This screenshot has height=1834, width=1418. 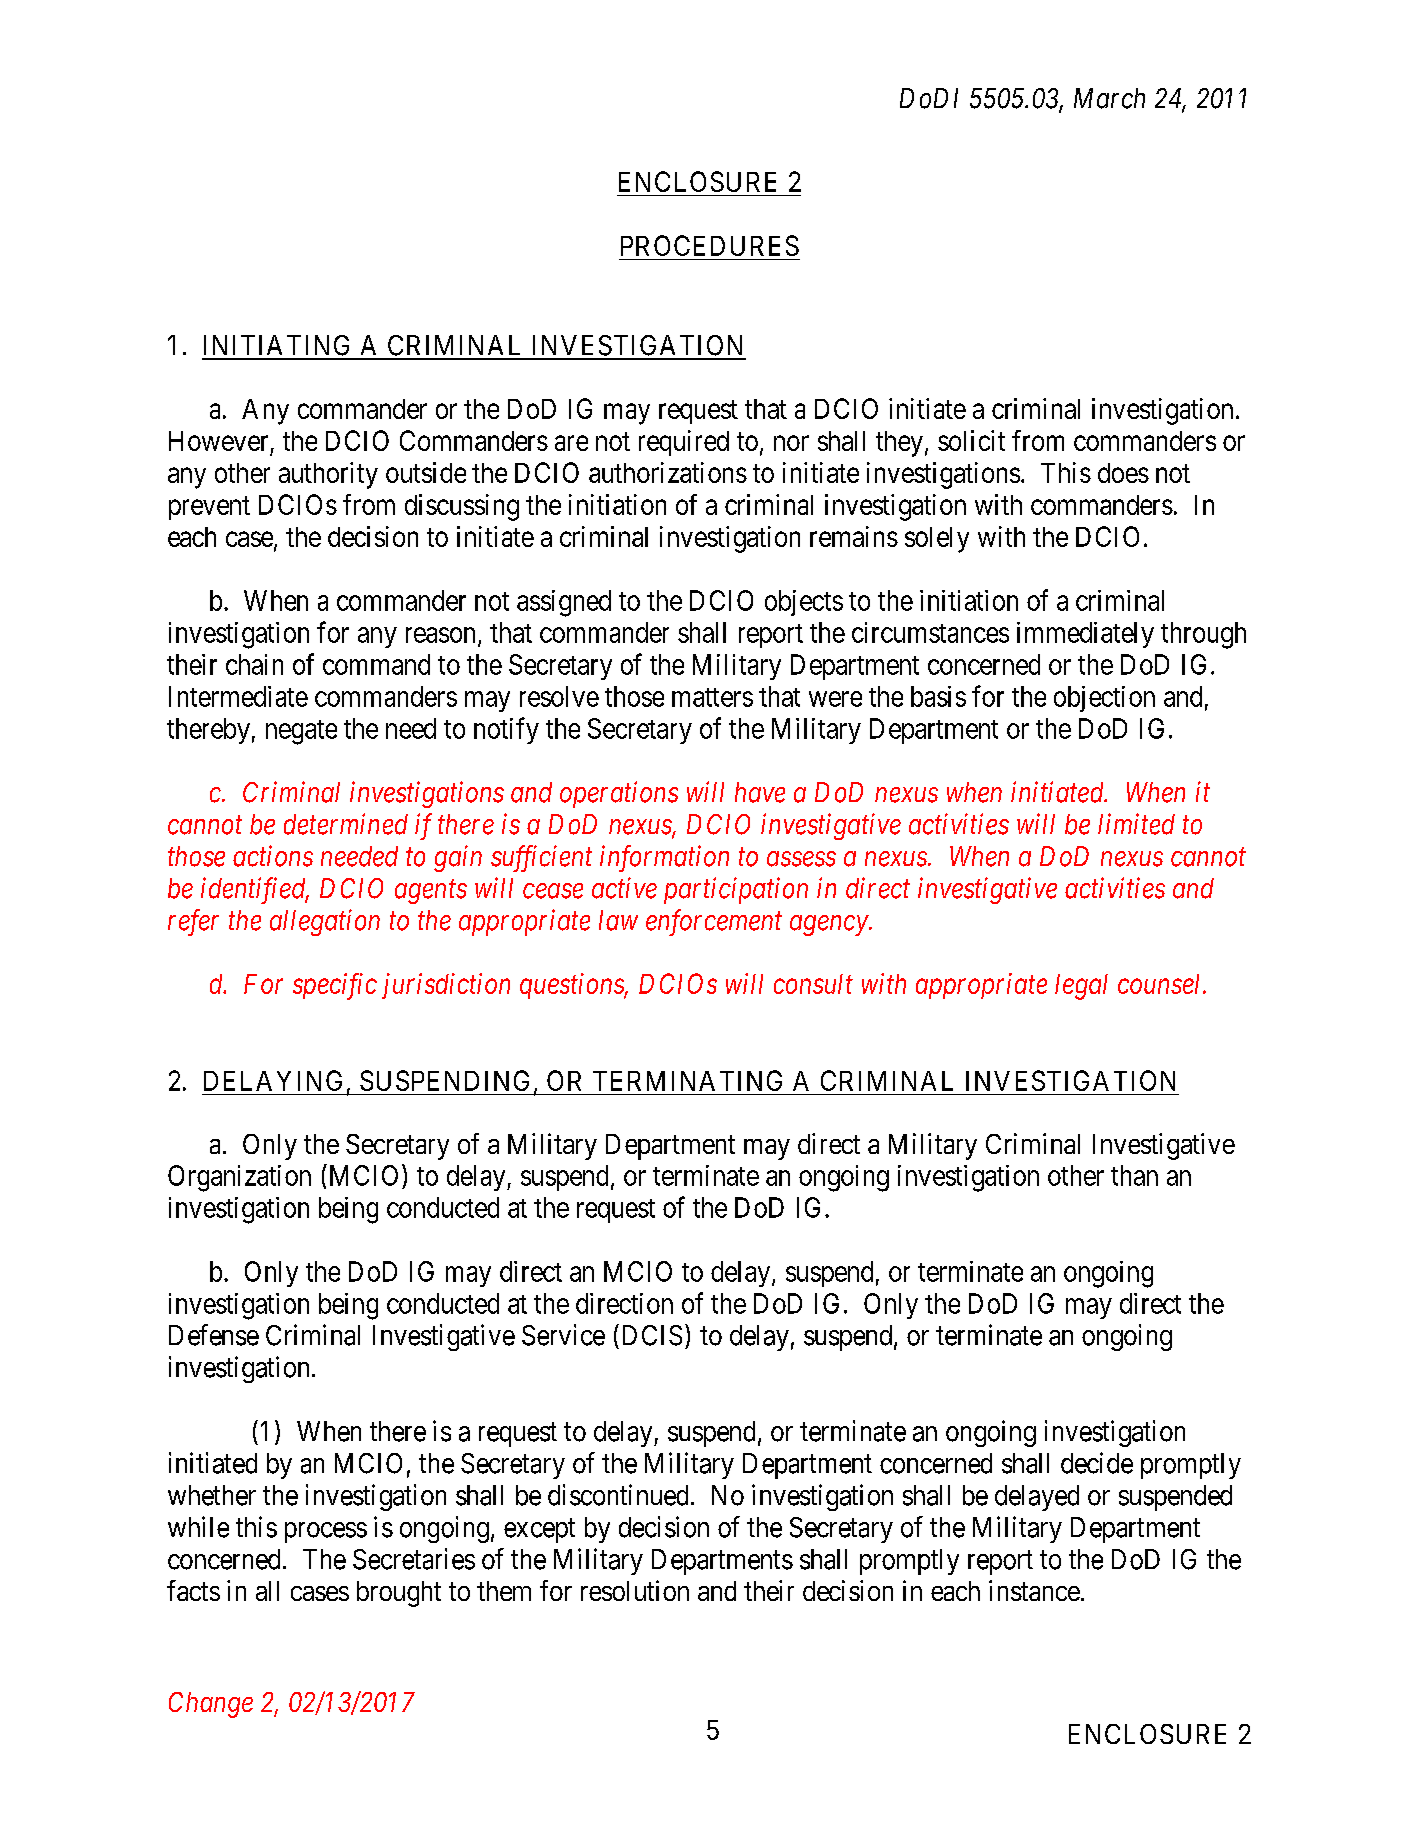 What do you see at coordinates (1109, 98) in the screenshot?
I see `March` at bounding box center [1109, 98].
